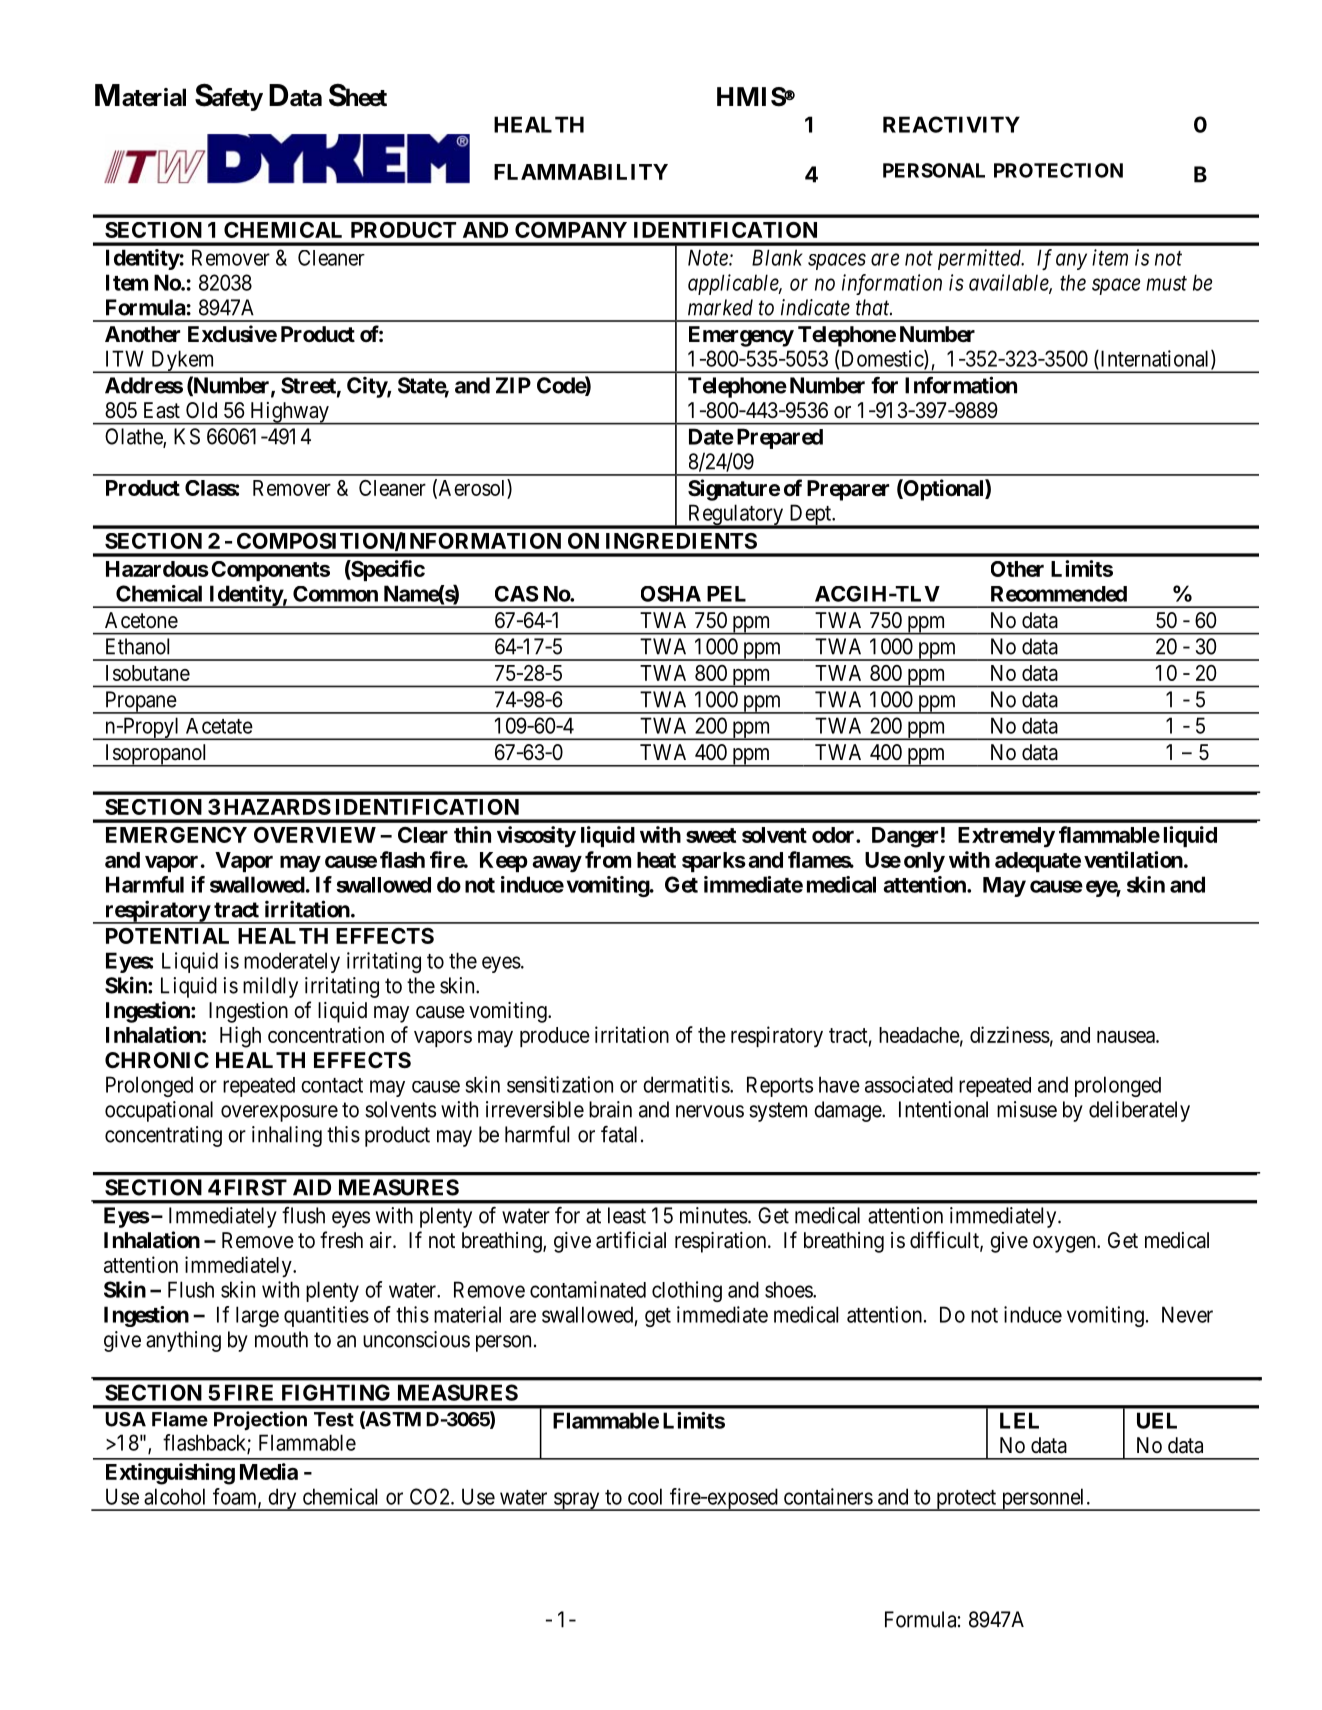  What do you see at coordinates (711, 835) in the document?
I see `sweet` at bounding box center [711, 835].
